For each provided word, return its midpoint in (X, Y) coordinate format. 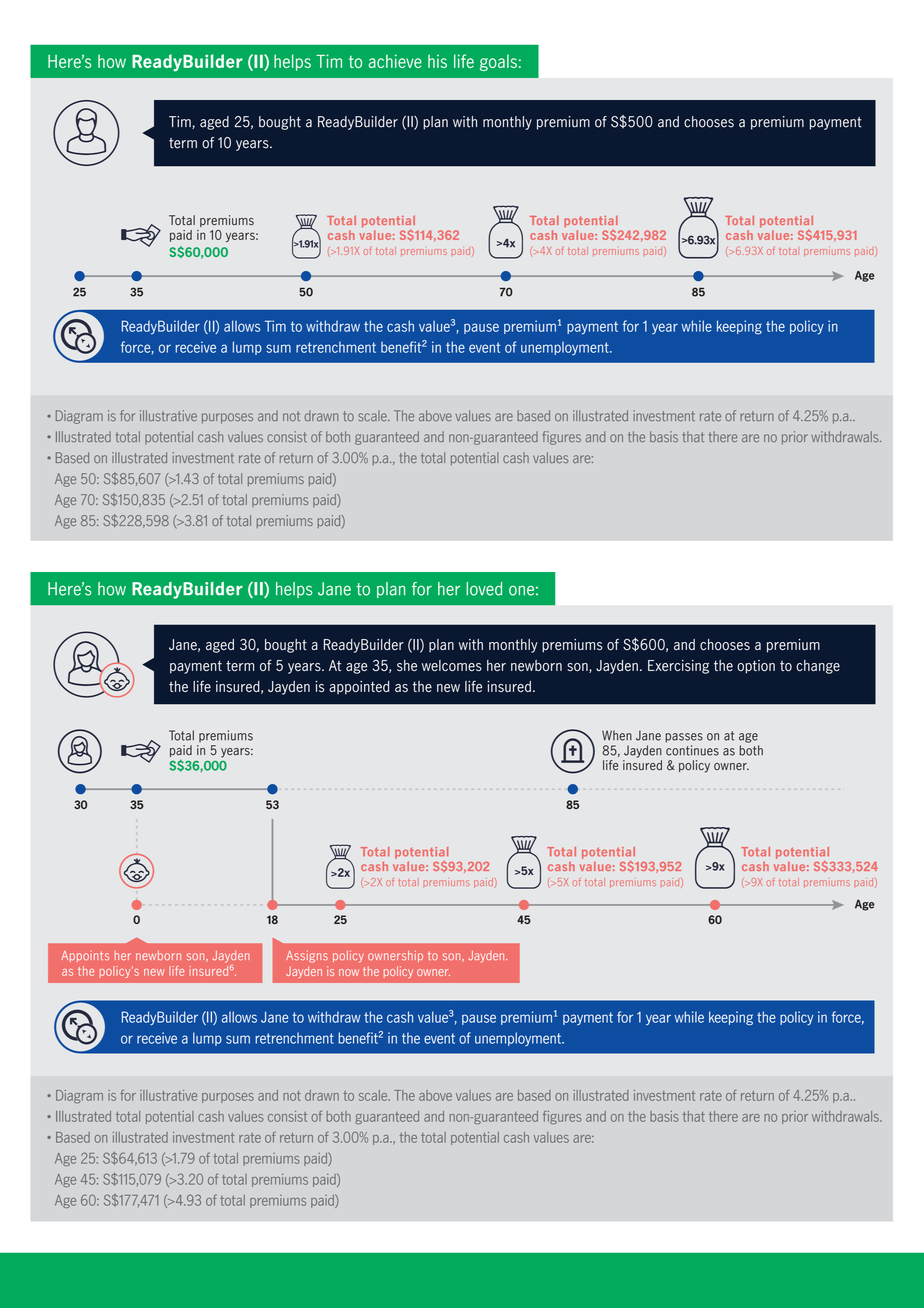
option (756, 667)
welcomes (452, 666)
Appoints (85, 956)
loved (484, 589)
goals (498, 62)
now (349, 972)
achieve (395, 61)
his (437, 61)
